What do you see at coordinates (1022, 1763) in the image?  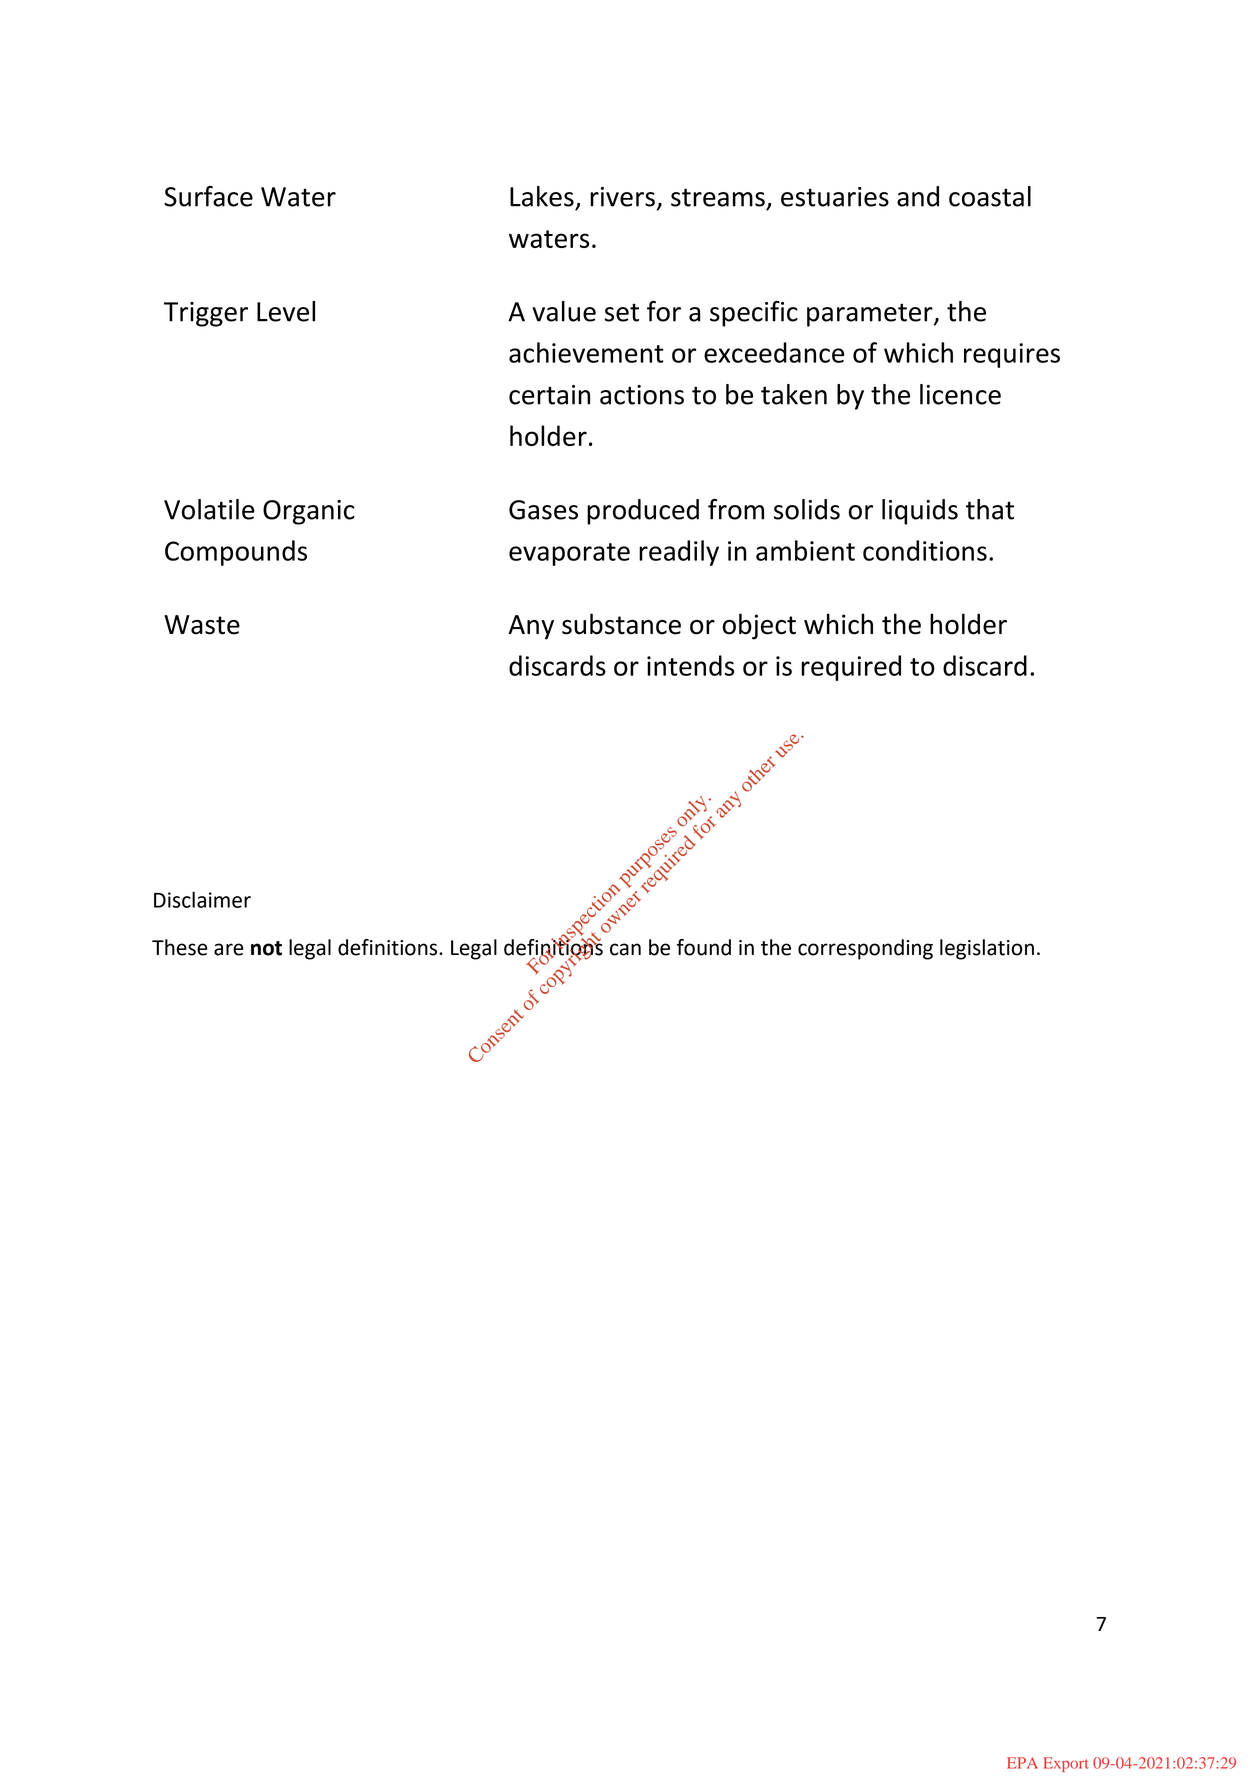 I see `EPA` at bounding box center [1022, 1763].
